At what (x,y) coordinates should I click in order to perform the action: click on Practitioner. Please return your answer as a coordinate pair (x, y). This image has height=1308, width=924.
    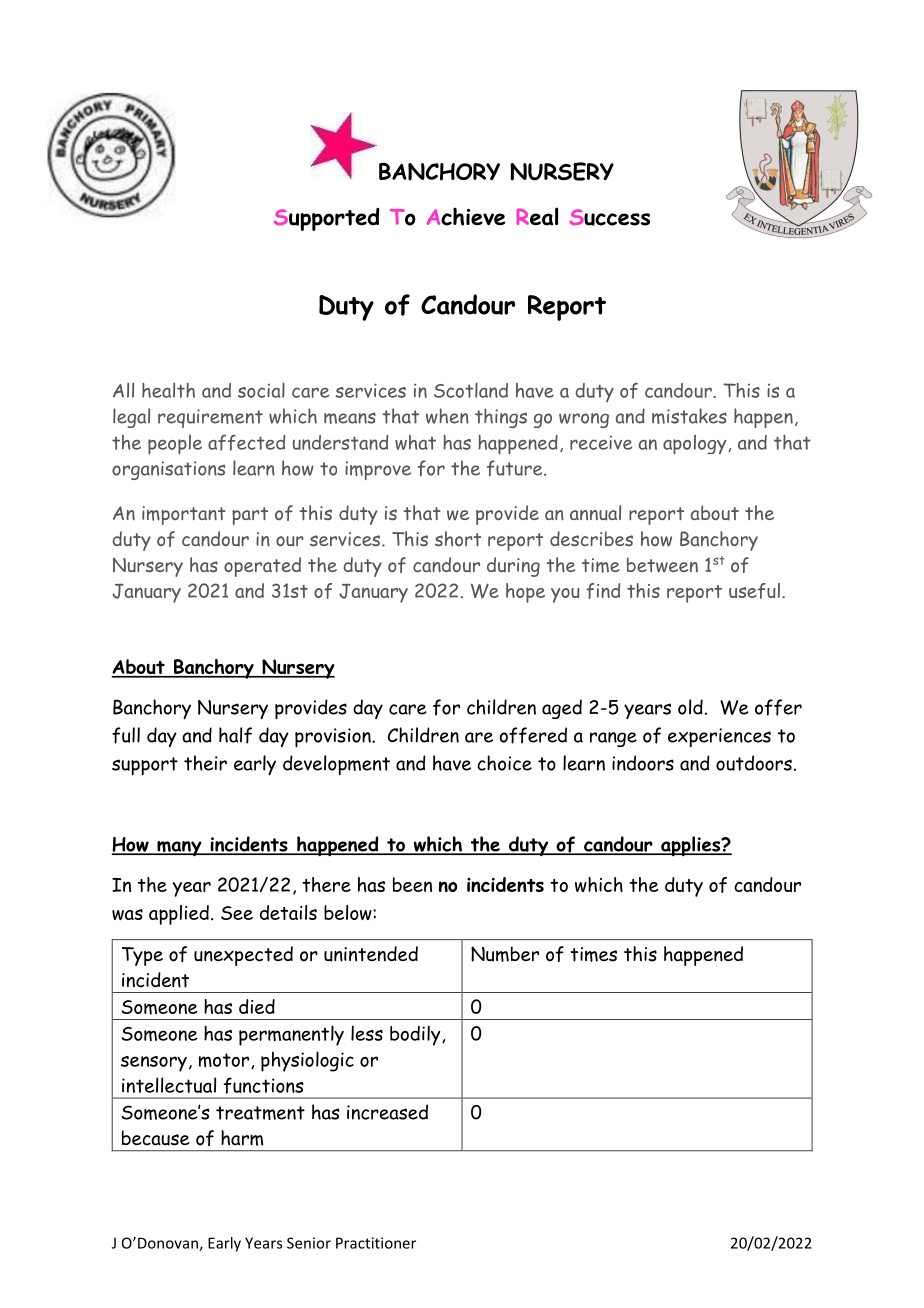
    Looking at the image, I should click on (376, 1243).
